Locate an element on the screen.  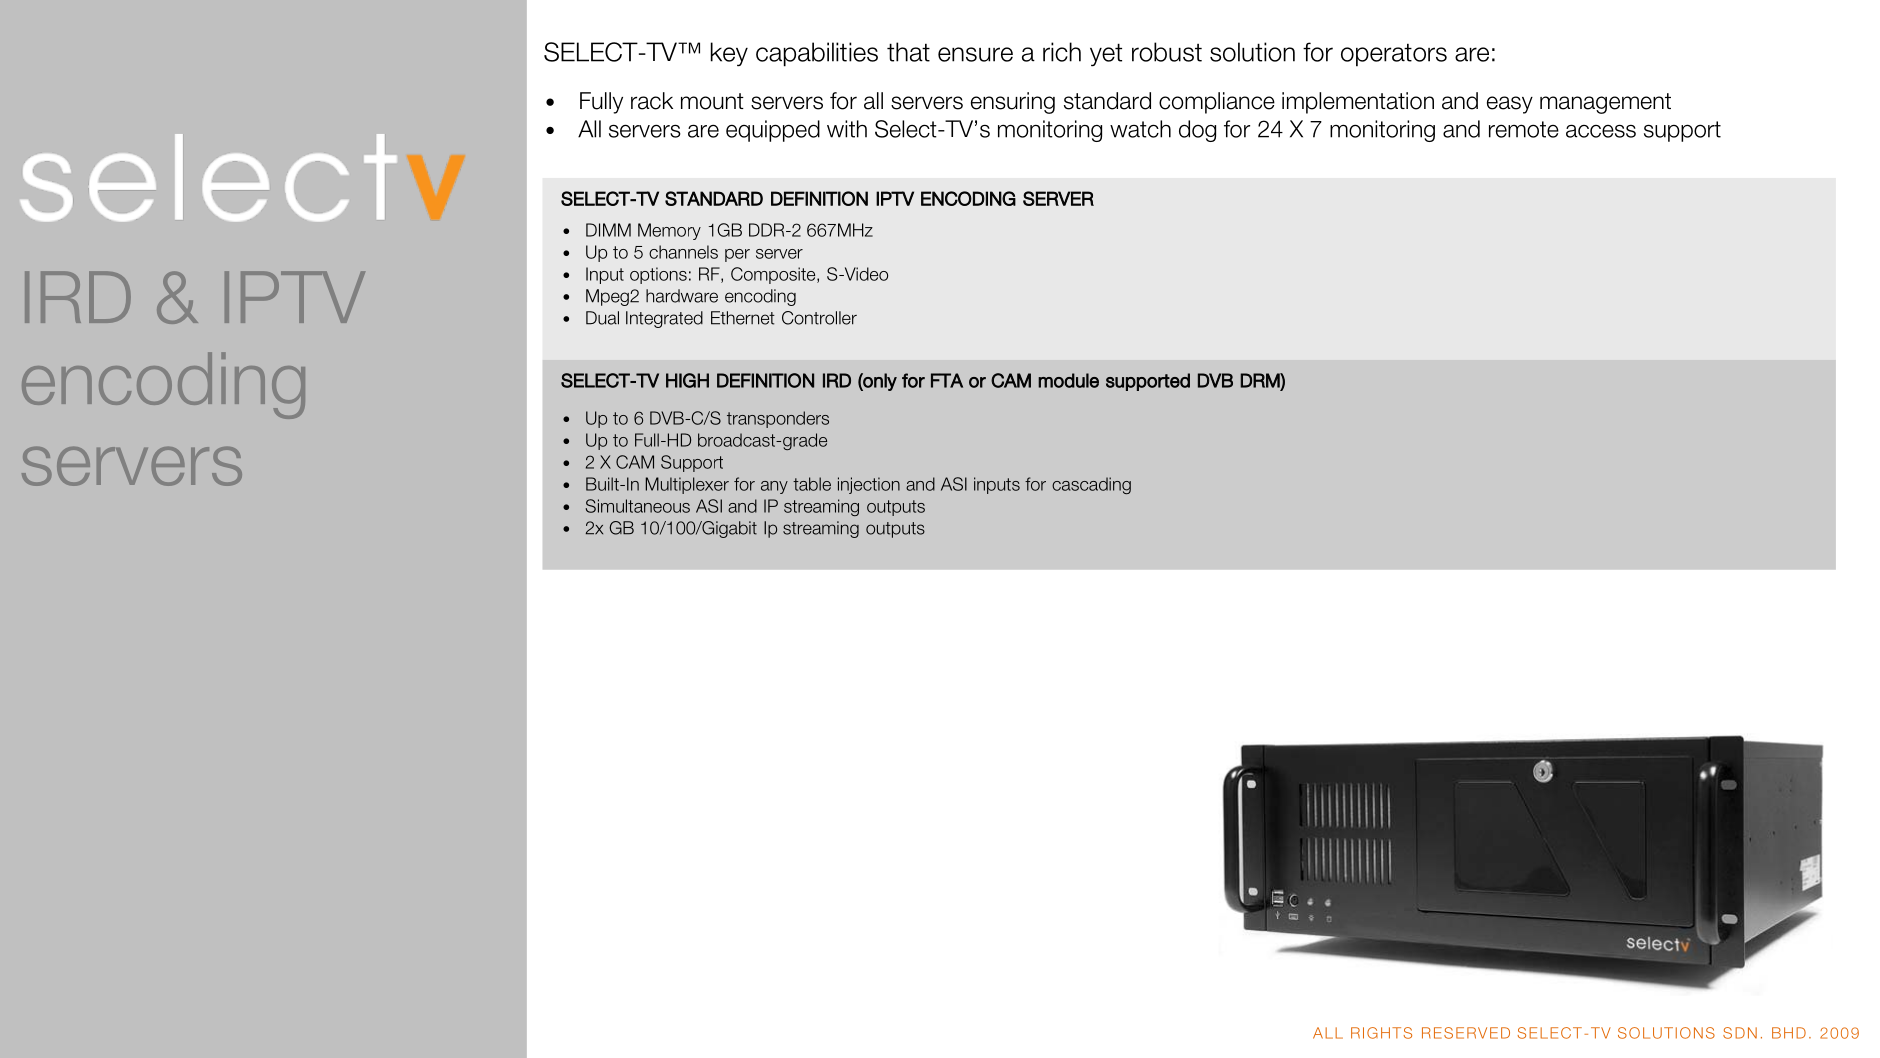
mount is located at coordinates (712, 101).
